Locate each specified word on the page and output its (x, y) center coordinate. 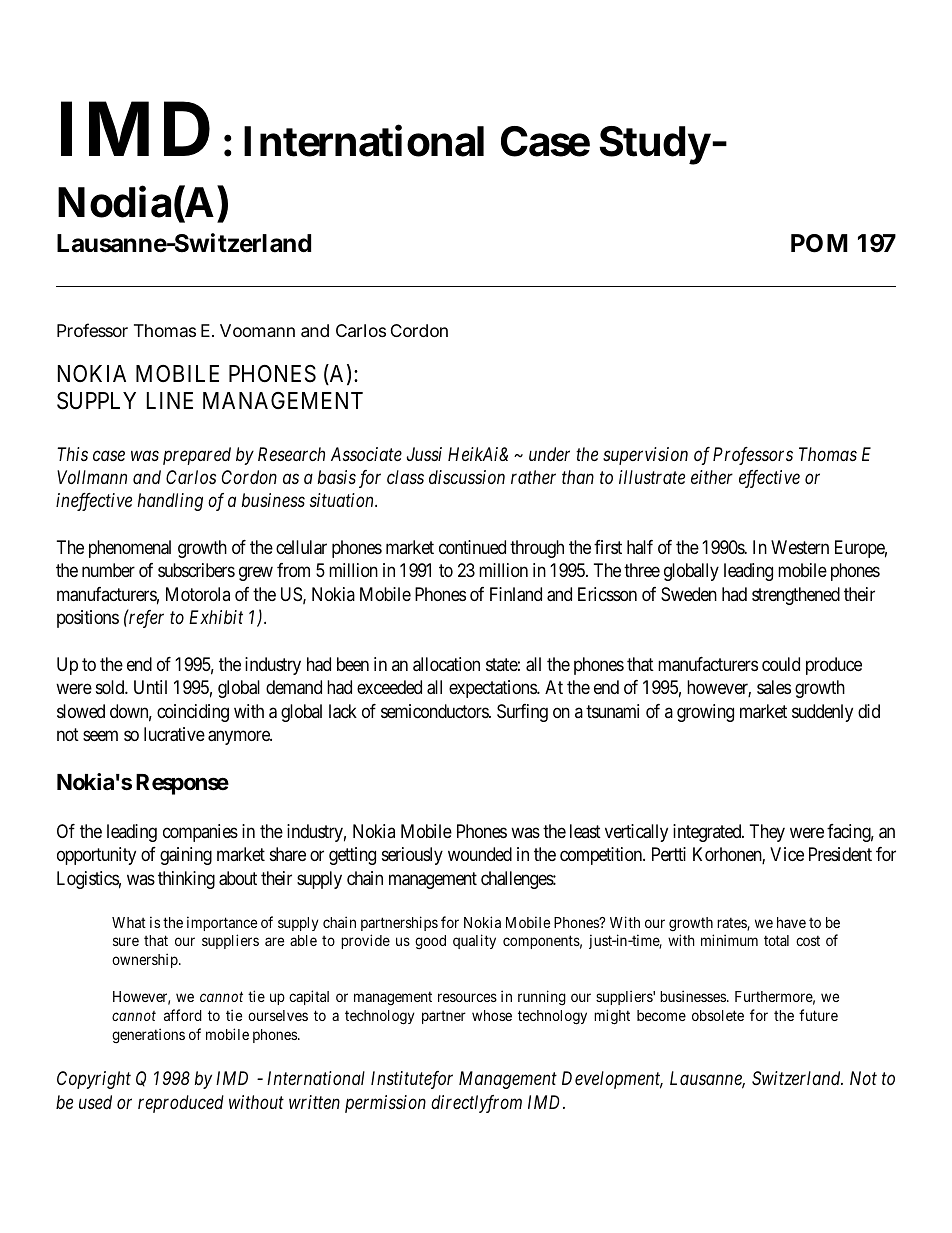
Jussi (424, 454)
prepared (197, 456)
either (712, 477)
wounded (480, 854)
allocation (446, 664)
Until (150, 687)
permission (385, 1104)
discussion (467, 477)
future (818, 1015)
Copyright (94, 1080)
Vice (787, 854)
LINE (170, 400)
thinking (186, 880)
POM (819, 243)
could (781, 664)
